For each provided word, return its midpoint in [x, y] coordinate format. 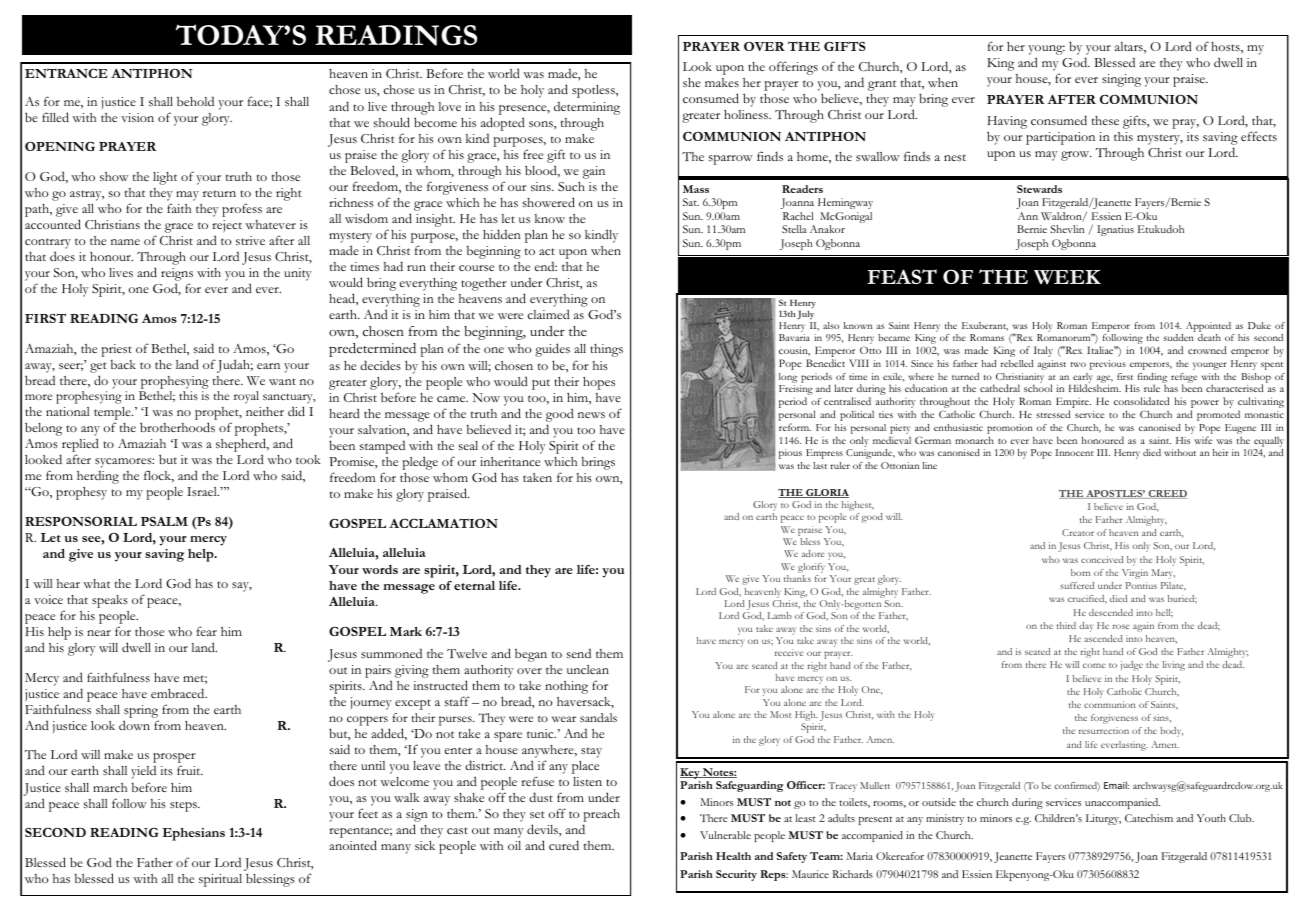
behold [195, 101]
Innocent [1075, 452]
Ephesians [193, 834]
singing [1121, 80]
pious [790, 454]
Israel [203, 491]
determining [587, 108]
